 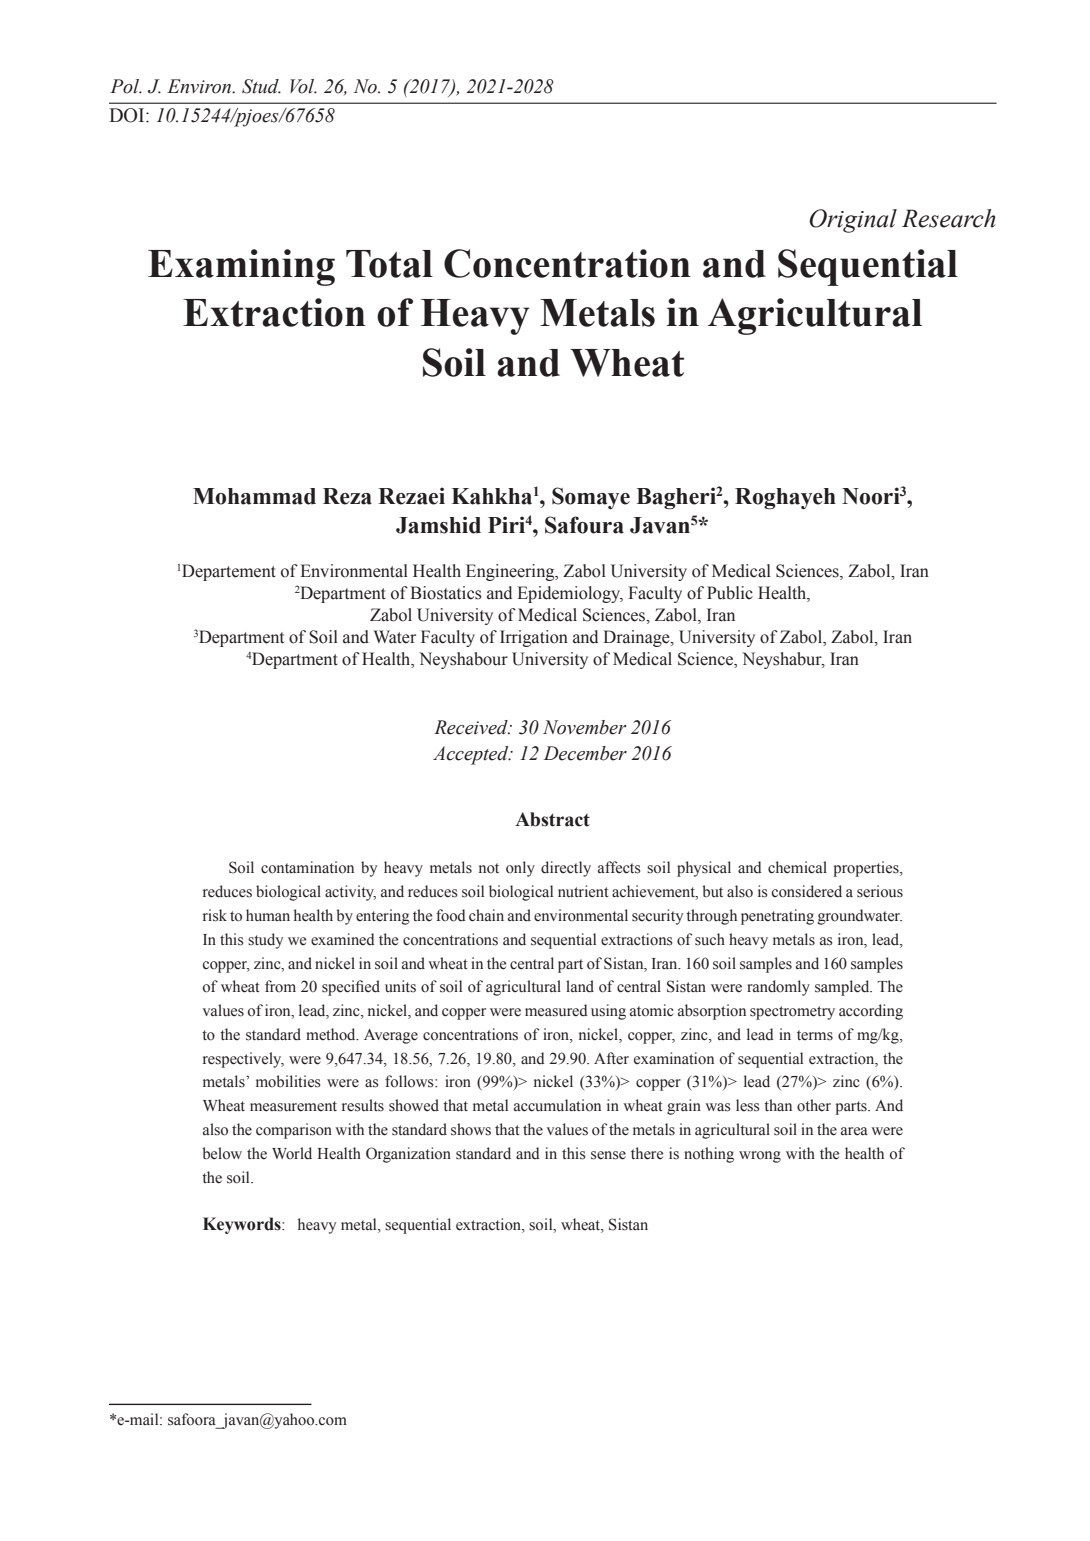 I want to click on Irrigation, so click(x=534, y=638).
